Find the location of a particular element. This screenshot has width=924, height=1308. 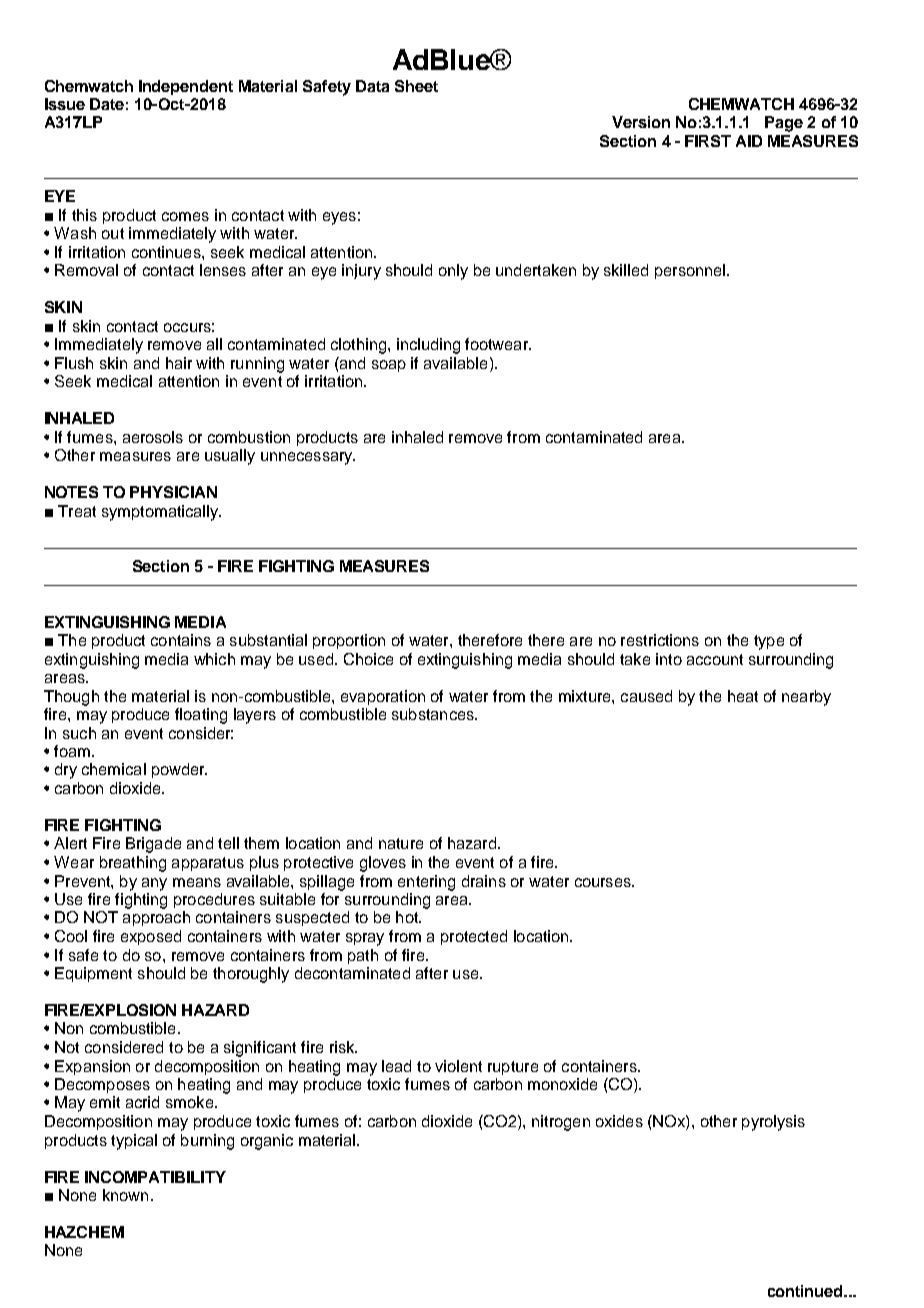

FIRST is located at coordinates (708, 141).
